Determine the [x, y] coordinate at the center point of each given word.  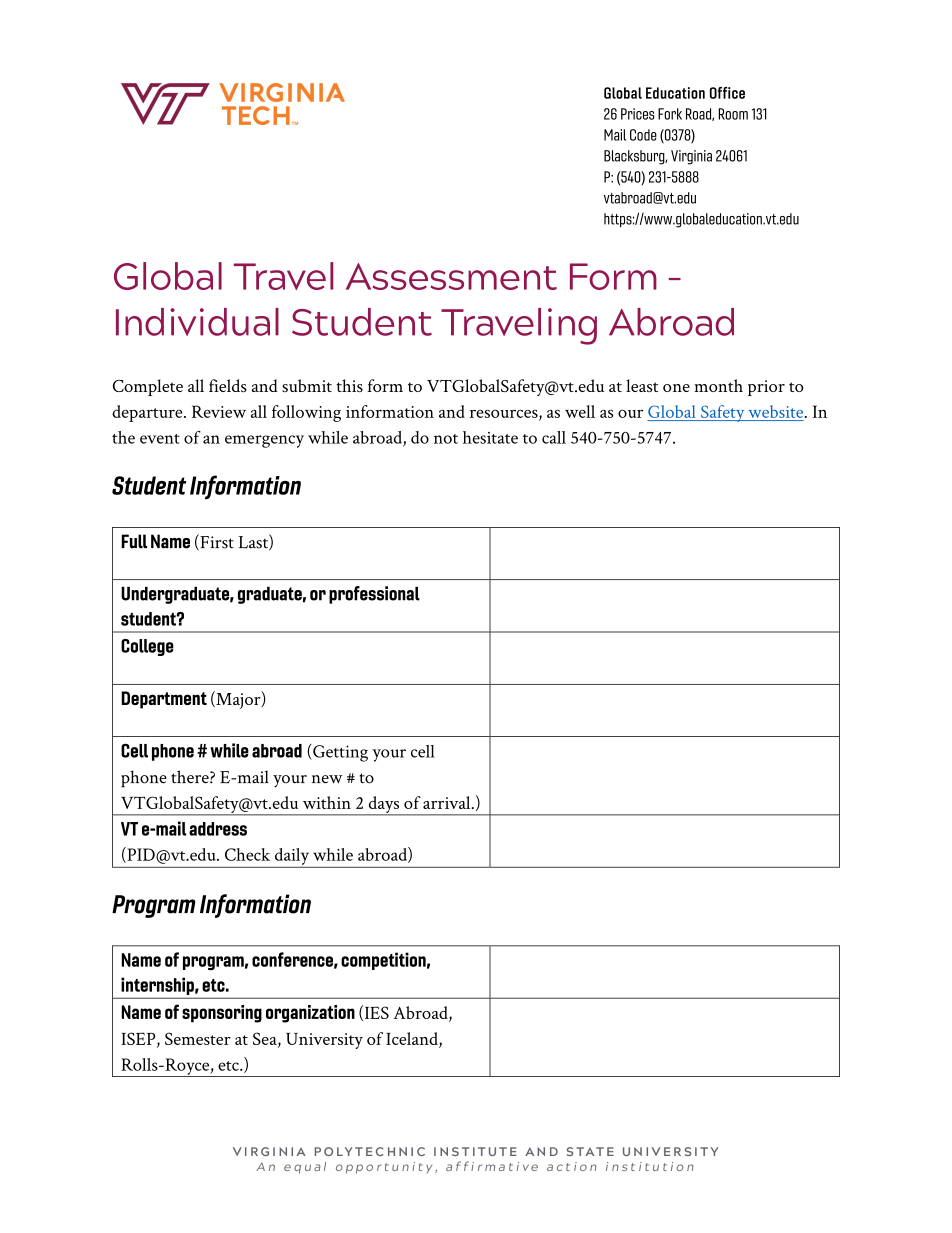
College [147, 647]
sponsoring [222, 1014]
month [718, 385]
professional [374, 595]
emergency [264, 441]
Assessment [451, 276]
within [327, 802]
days [384, 806]
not [446, 439]
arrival [448, 802]
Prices [638, 114]
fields [228, 385]
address [218, 829]
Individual [197, 322]
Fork [670, 114]
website [777, 411]
